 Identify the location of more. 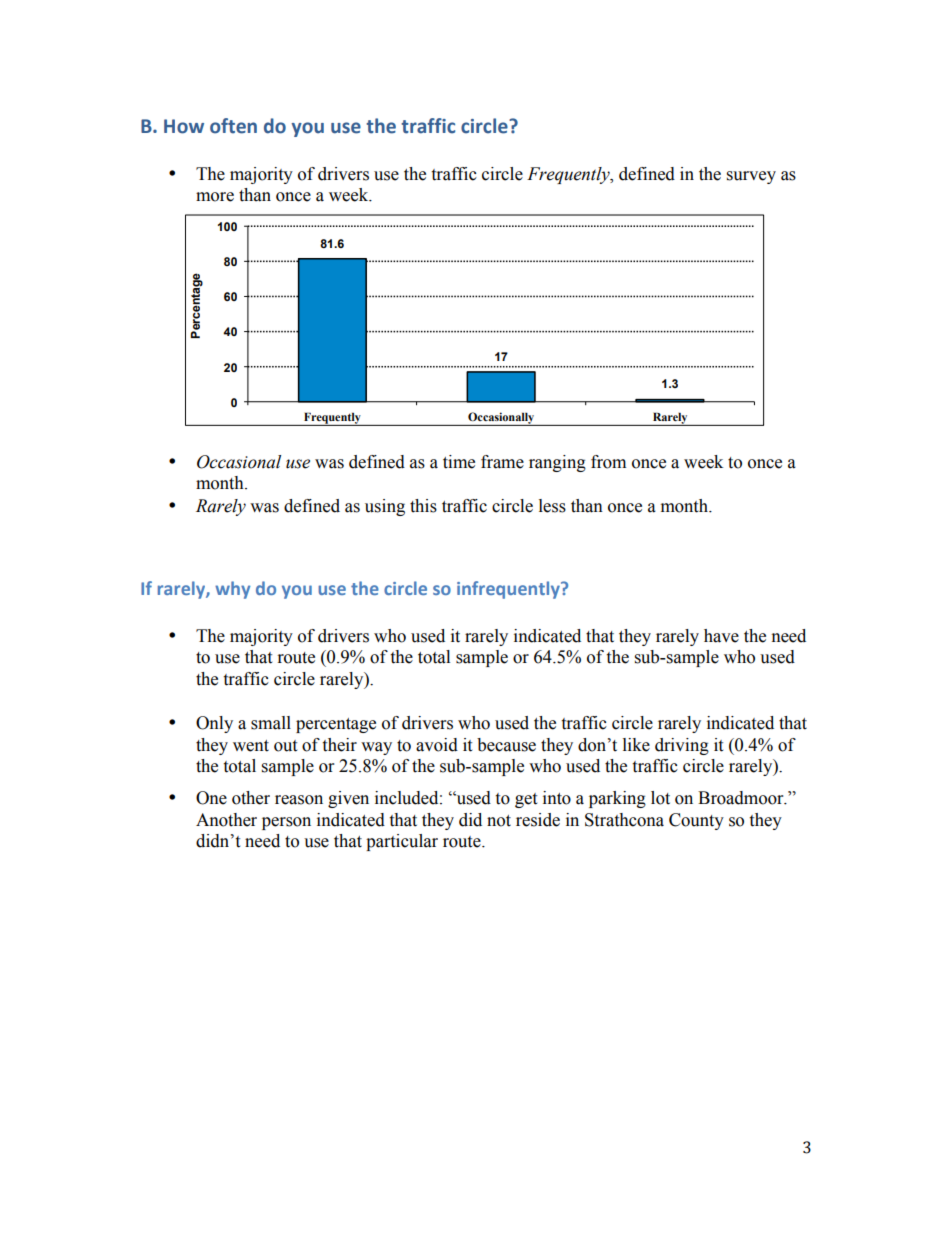
(215, 197).
